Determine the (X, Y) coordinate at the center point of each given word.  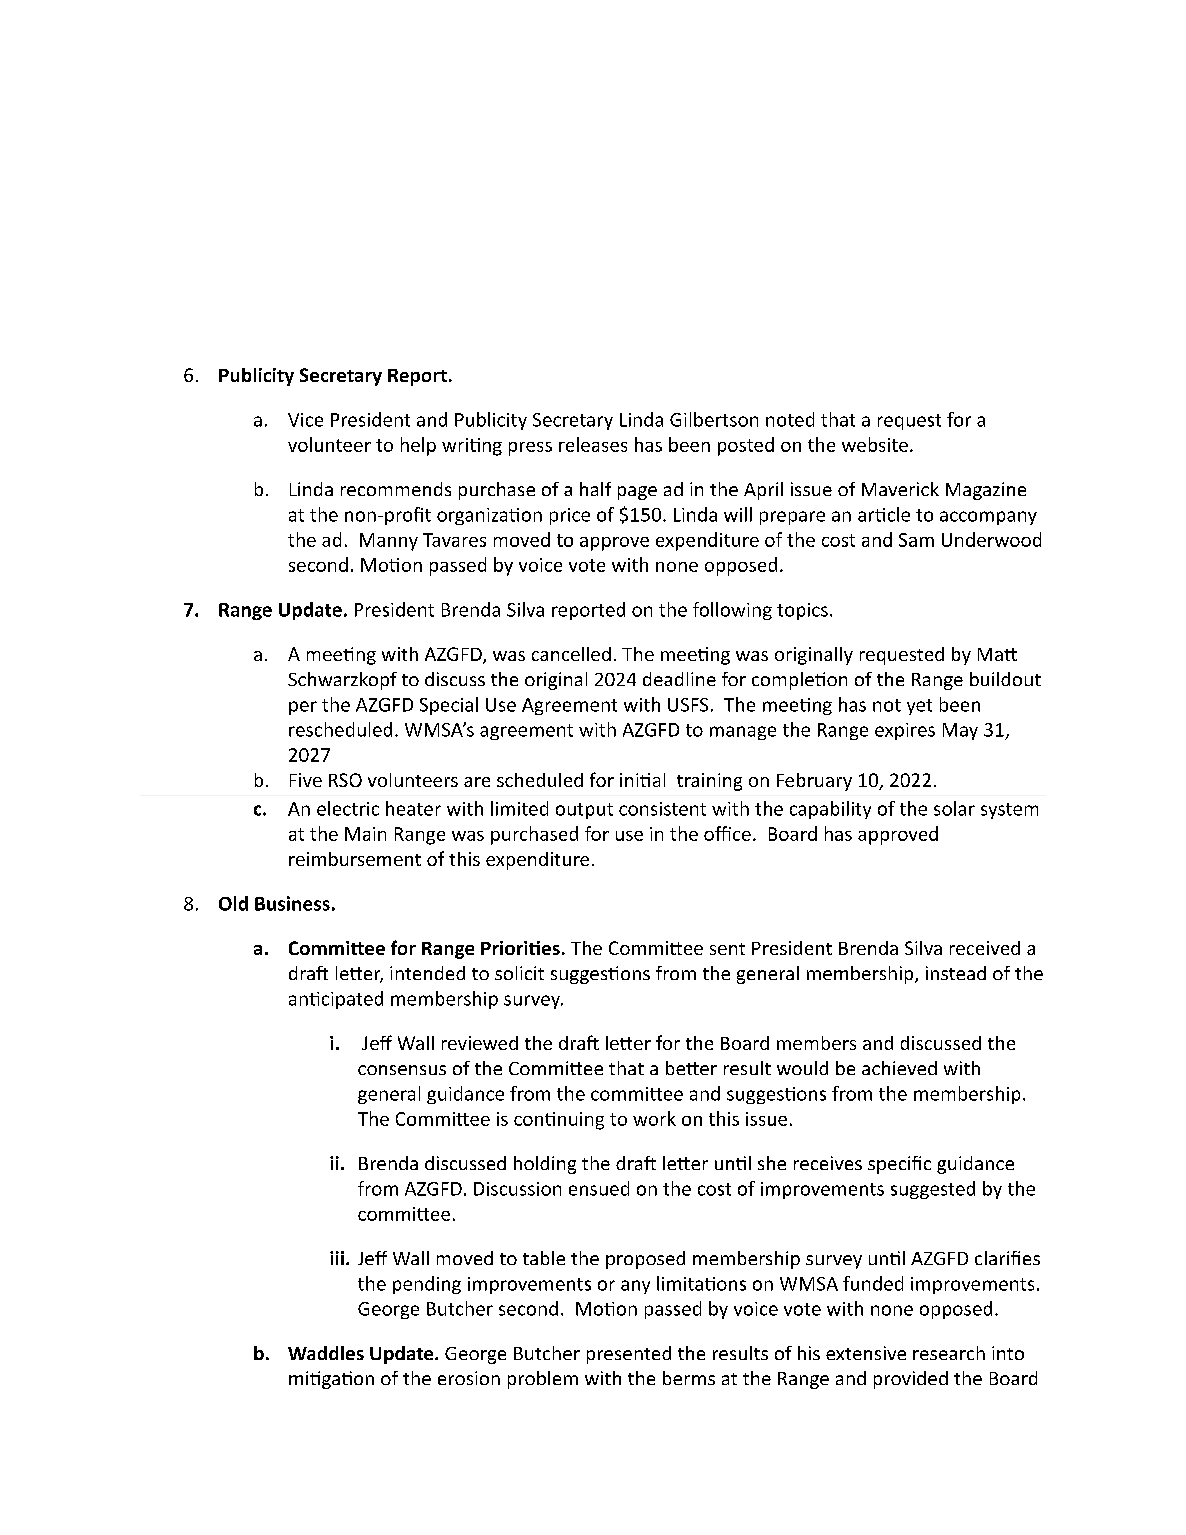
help (418, 446)
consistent (662, 809)
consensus (402, 1070)
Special (449, 706)
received (985, 948)
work (654, 1118)
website (875, 444)
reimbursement (355, 859)
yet (919, 707)
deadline (679, 679)
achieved (899, 1068)
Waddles (326, 1353)
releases (593, 444)
